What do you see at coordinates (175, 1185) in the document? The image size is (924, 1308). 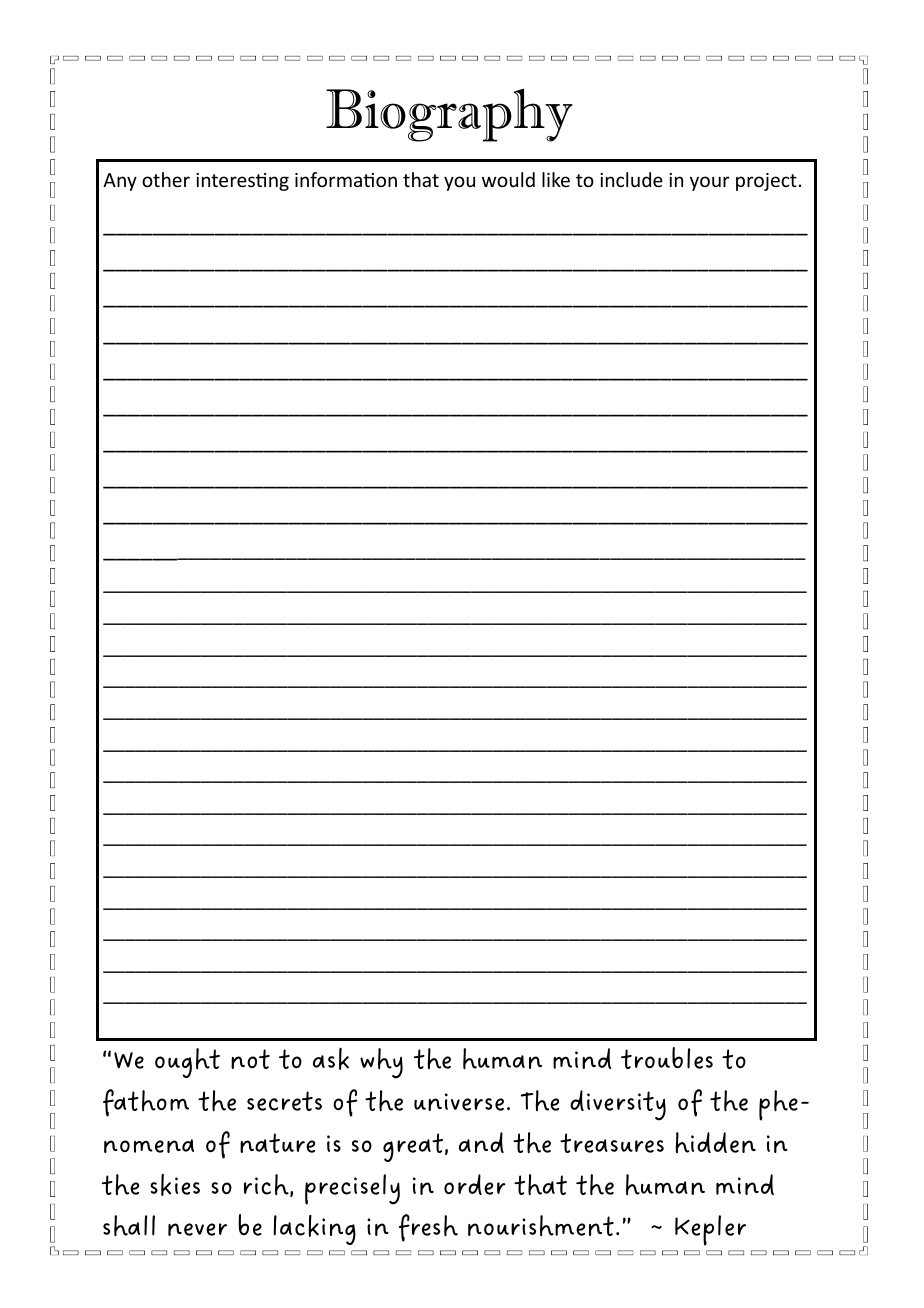 I see `skies` at bounding box center [175, 1185].
